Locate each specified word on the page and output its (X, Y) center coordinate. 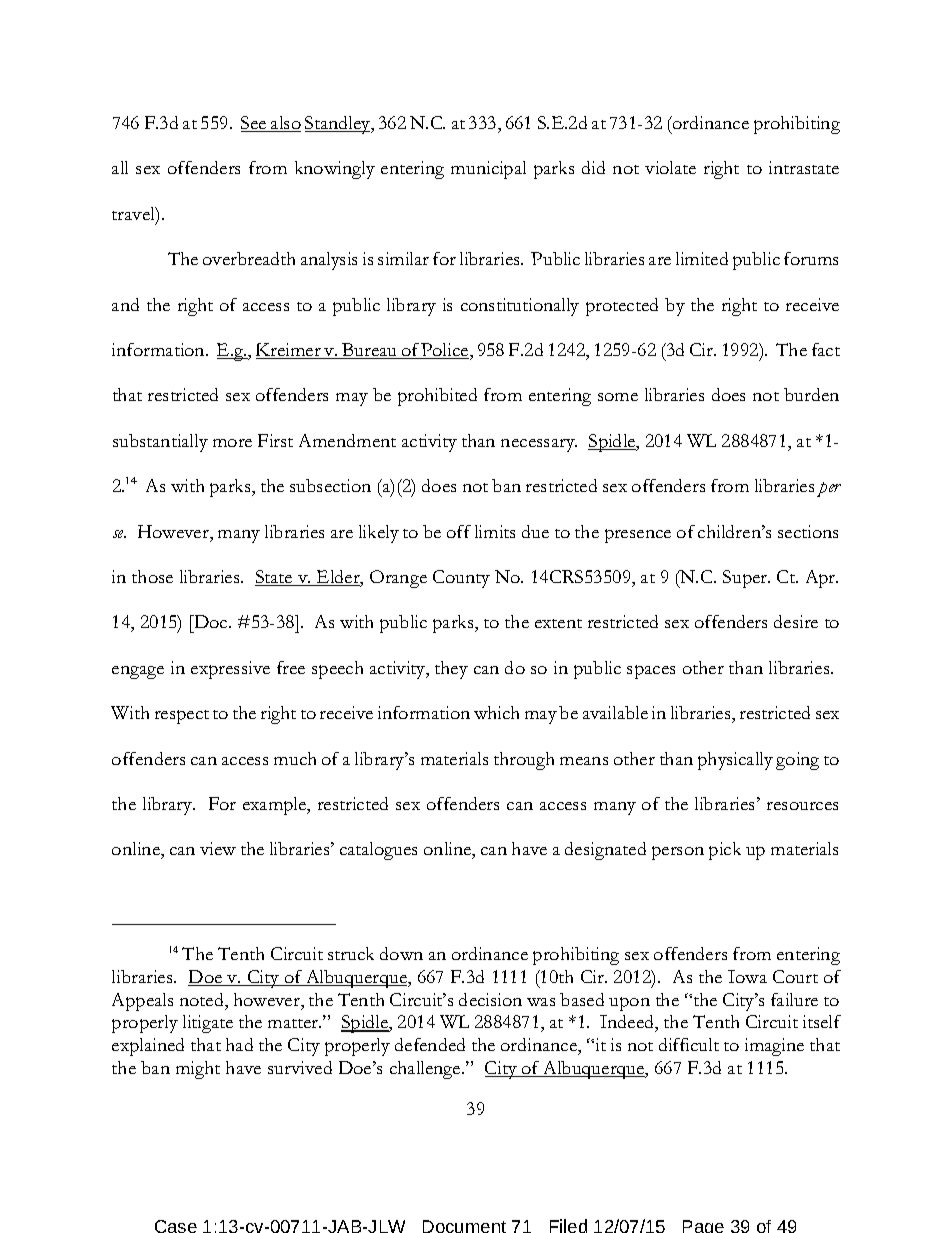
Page (703, 1226)
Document (464, 1226)
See (255, 124)
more (232, 443)
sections (808, 531)
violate (670, 167)
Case (176, 1226)
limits (495, 531)
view (218, 848)
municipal (488, 170)
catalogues (378, 851)
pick (725, 851)
